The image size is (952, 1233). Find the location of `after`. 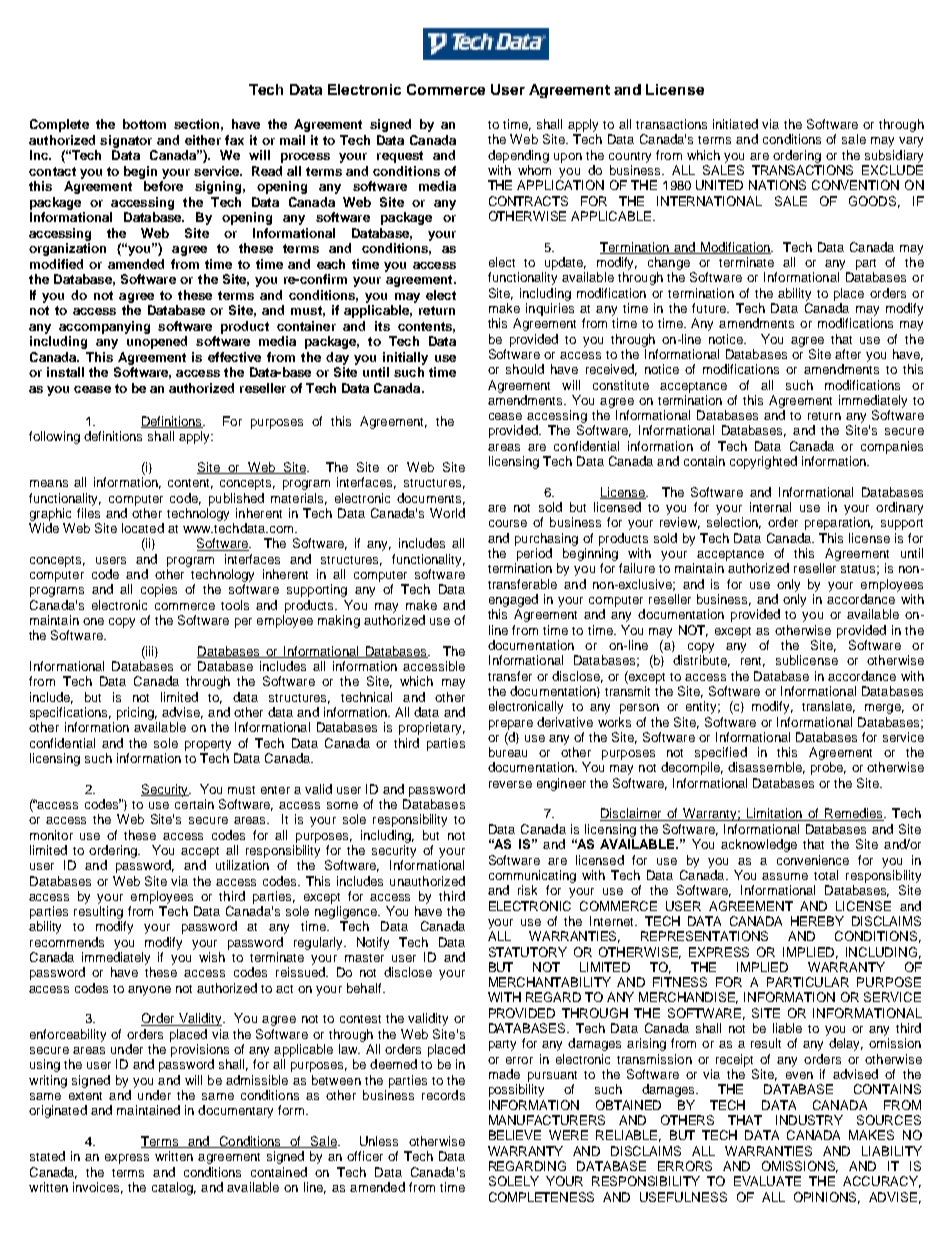

after is located at coordinates (848, 354).
